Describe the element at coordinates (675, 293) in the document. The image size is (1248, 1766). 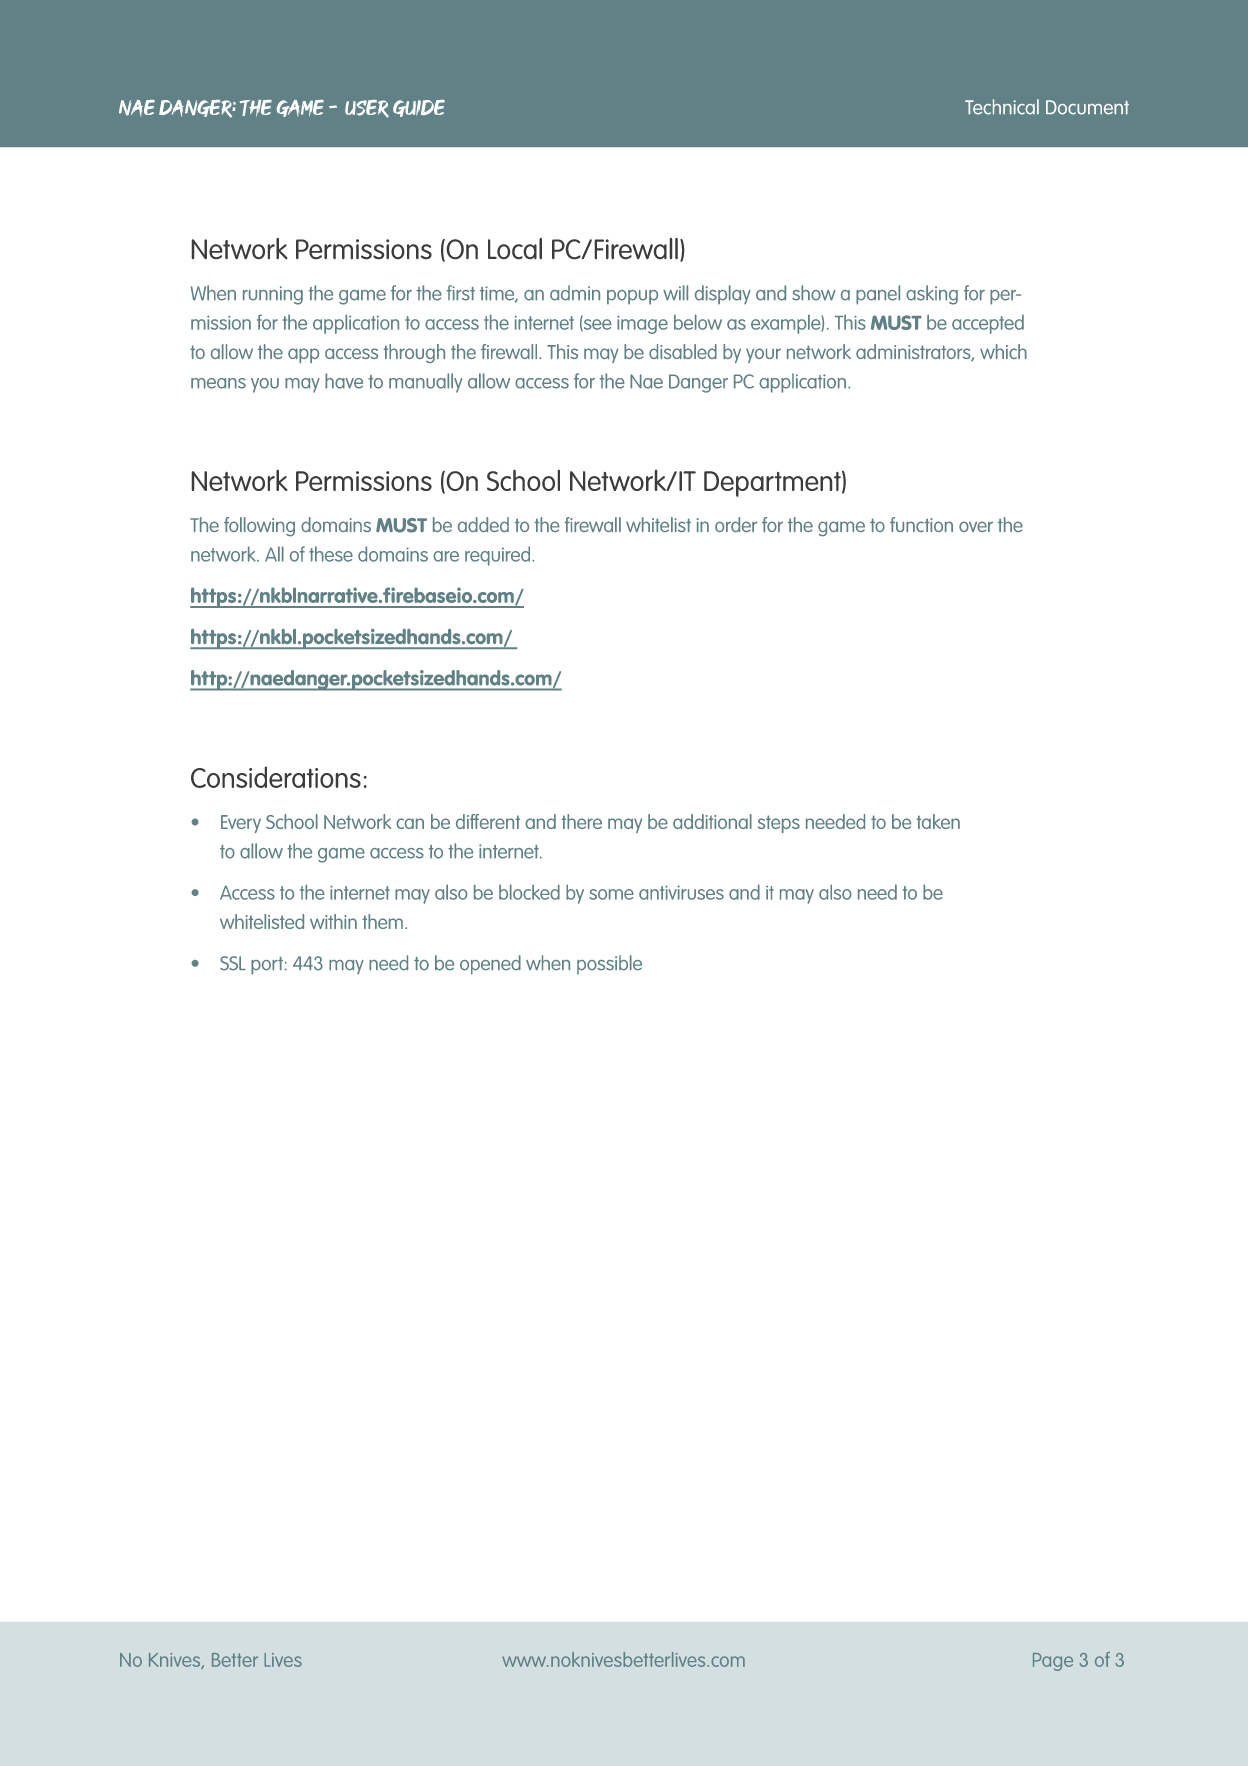
I see `will` at that location.
